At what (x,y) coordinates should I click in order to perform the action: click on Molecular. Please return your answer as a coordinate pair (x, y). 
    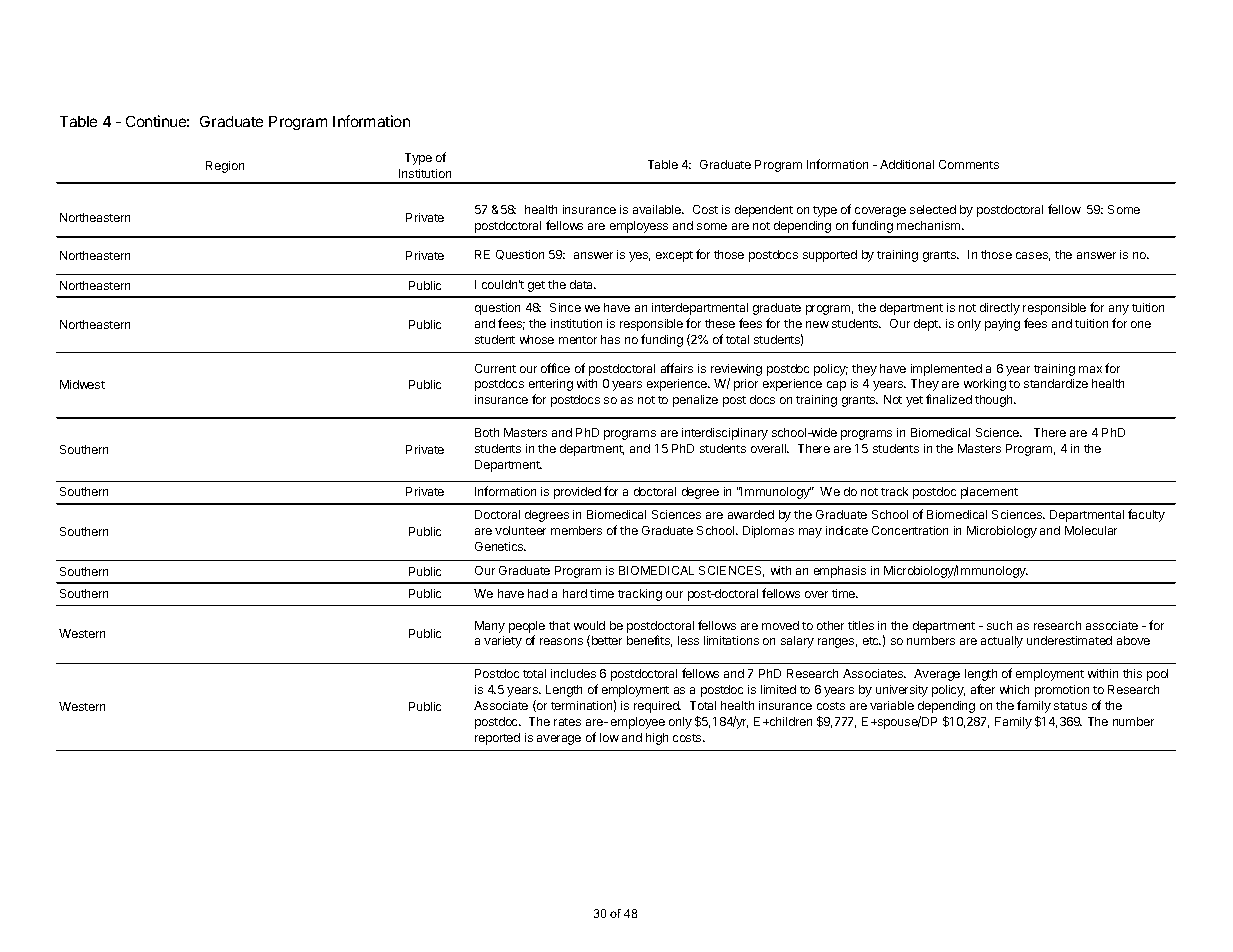
    Looking at the image, I should click on (1091, 530).
